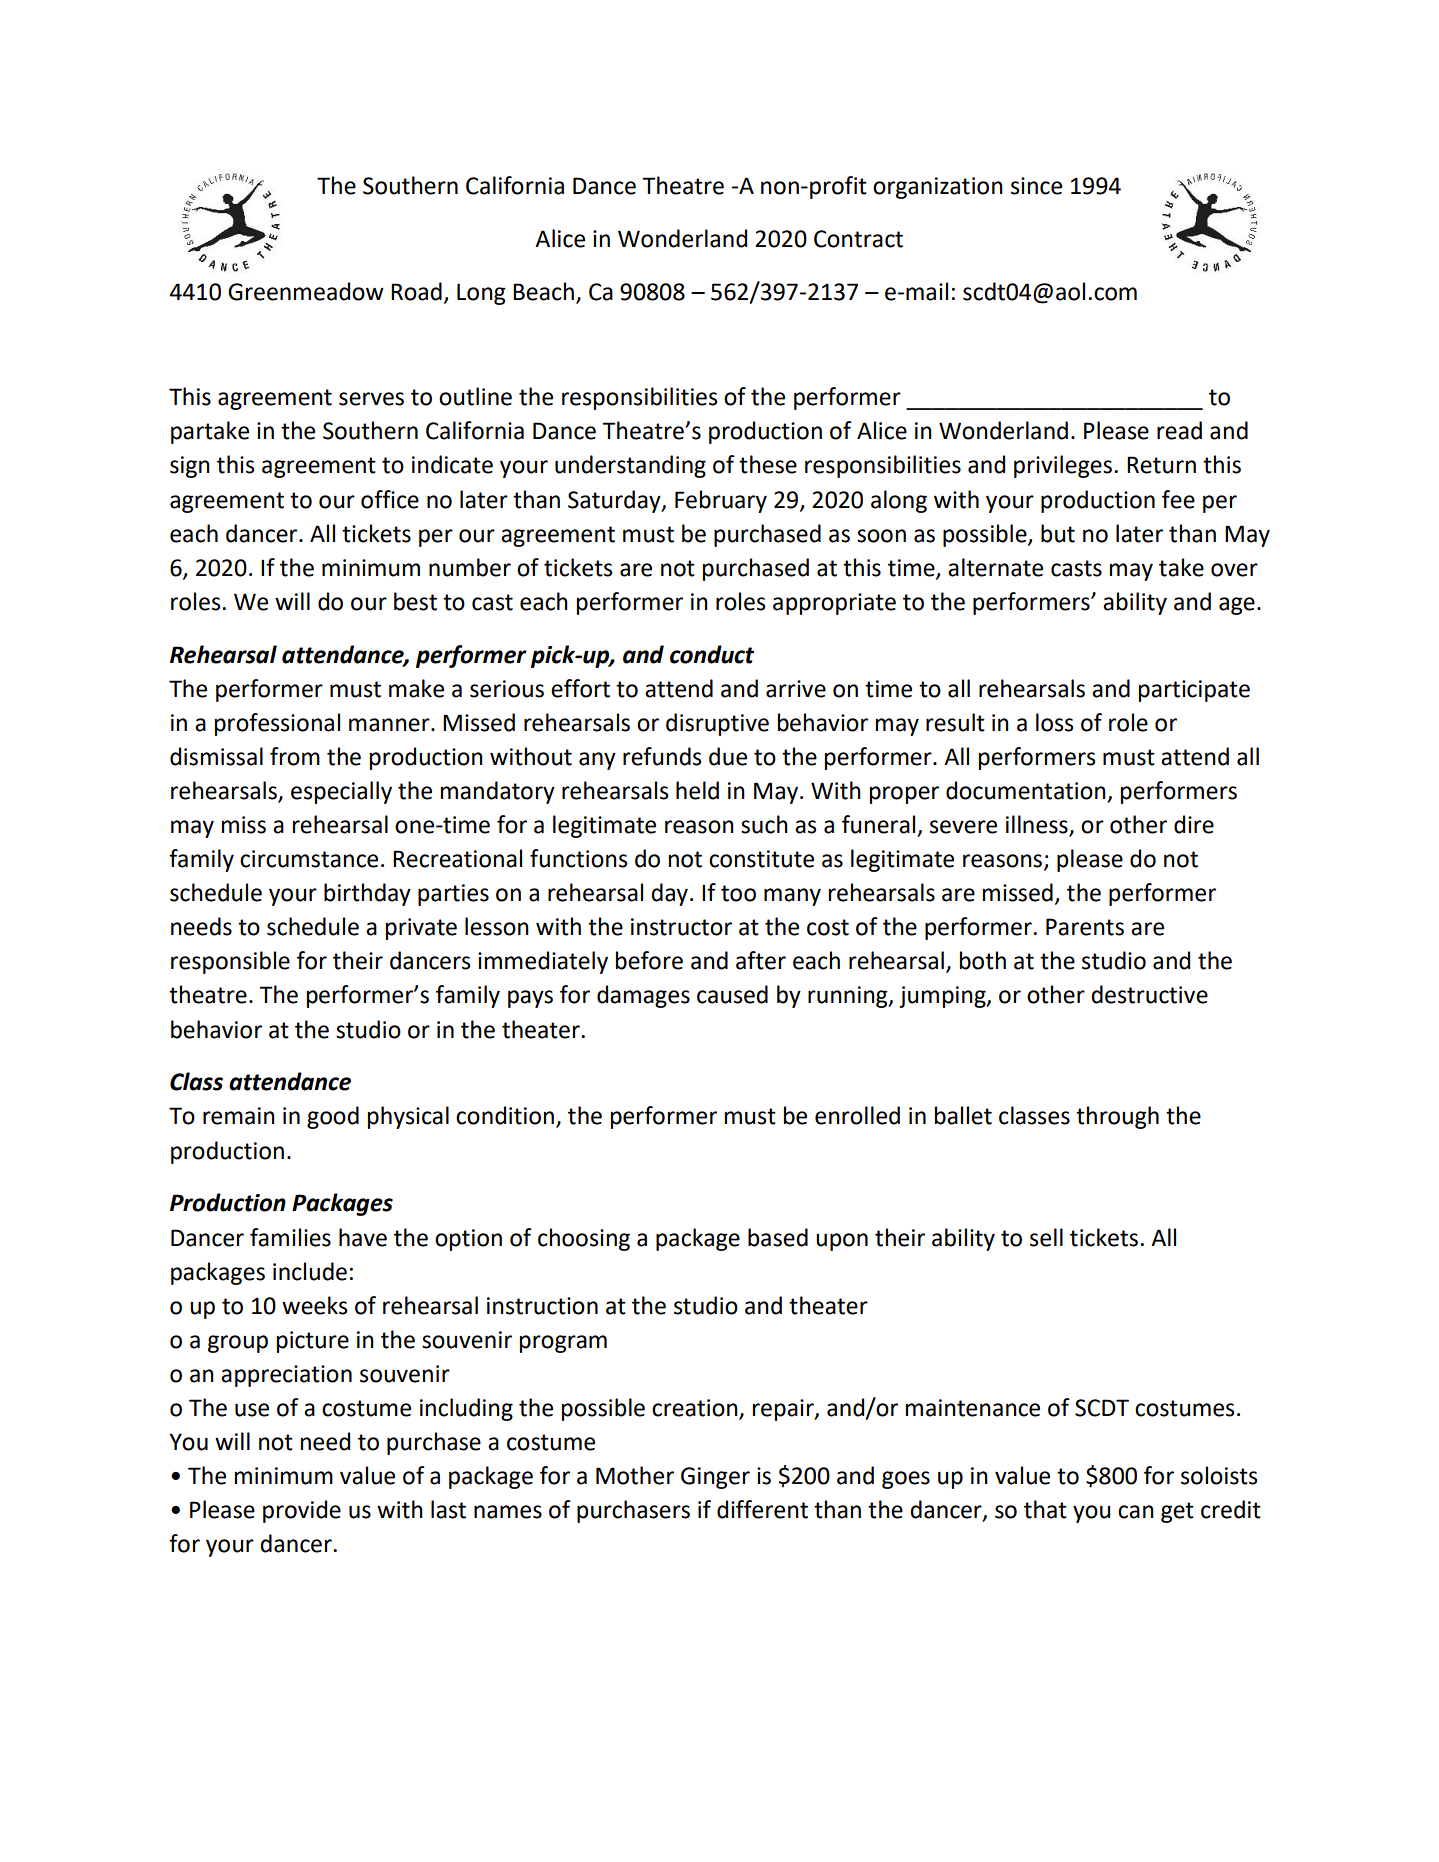  I want to click on different, so click(762, 1509).
